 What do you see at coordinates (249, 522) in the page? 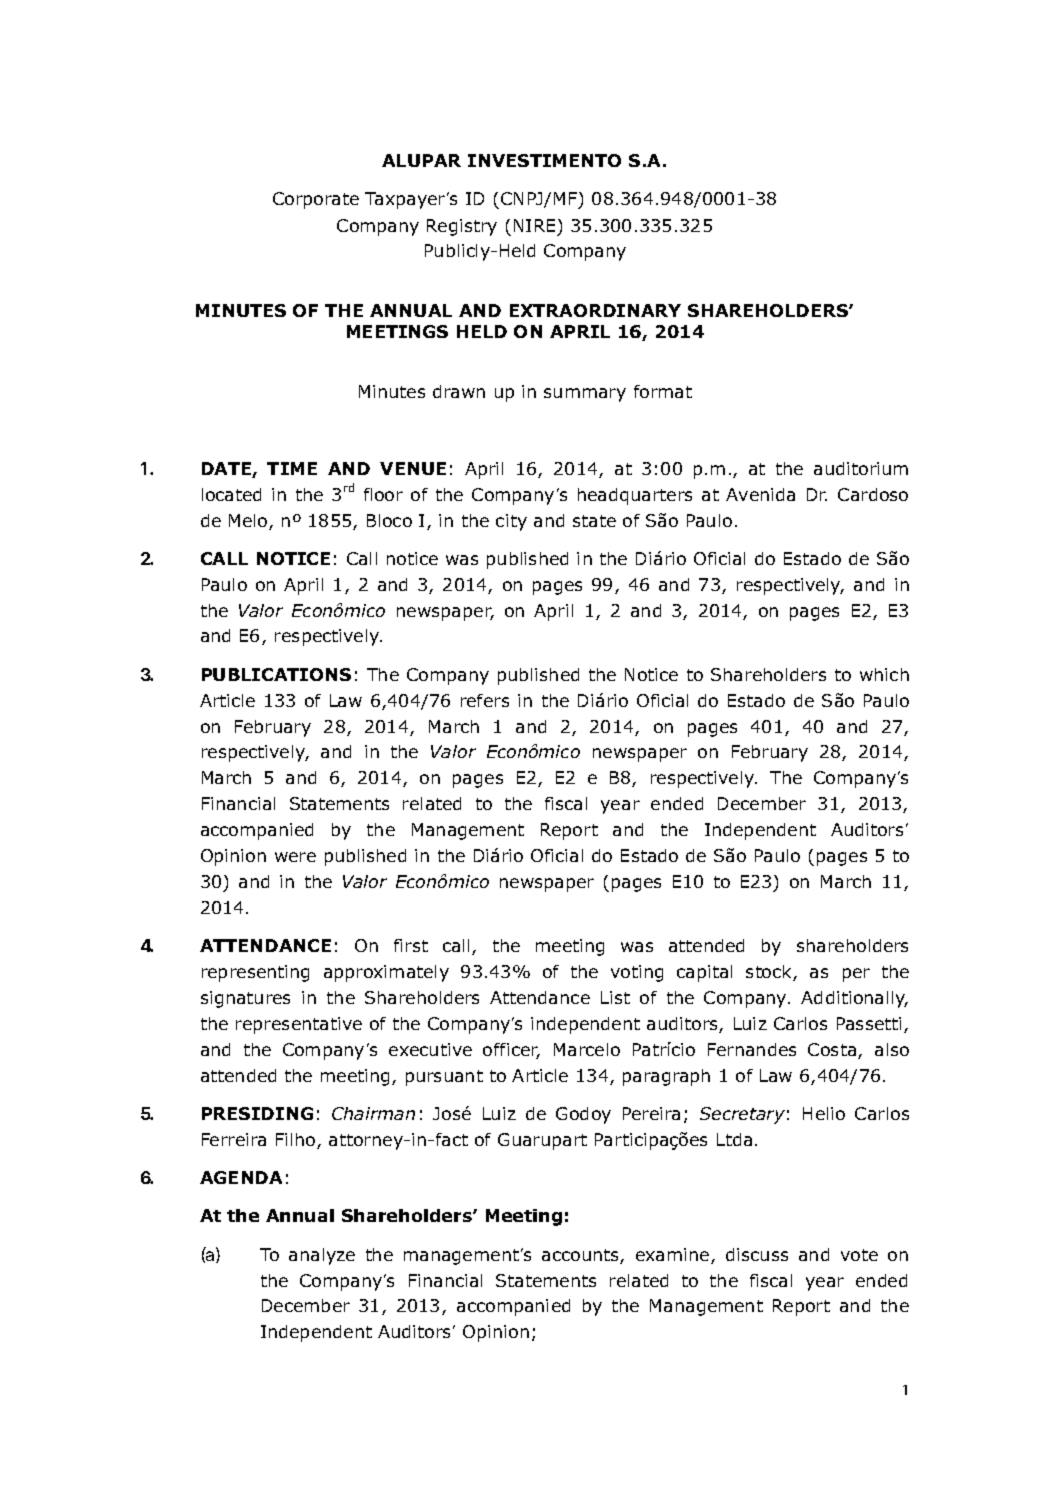
I see `Melo` at bounding box center [249, 522].
